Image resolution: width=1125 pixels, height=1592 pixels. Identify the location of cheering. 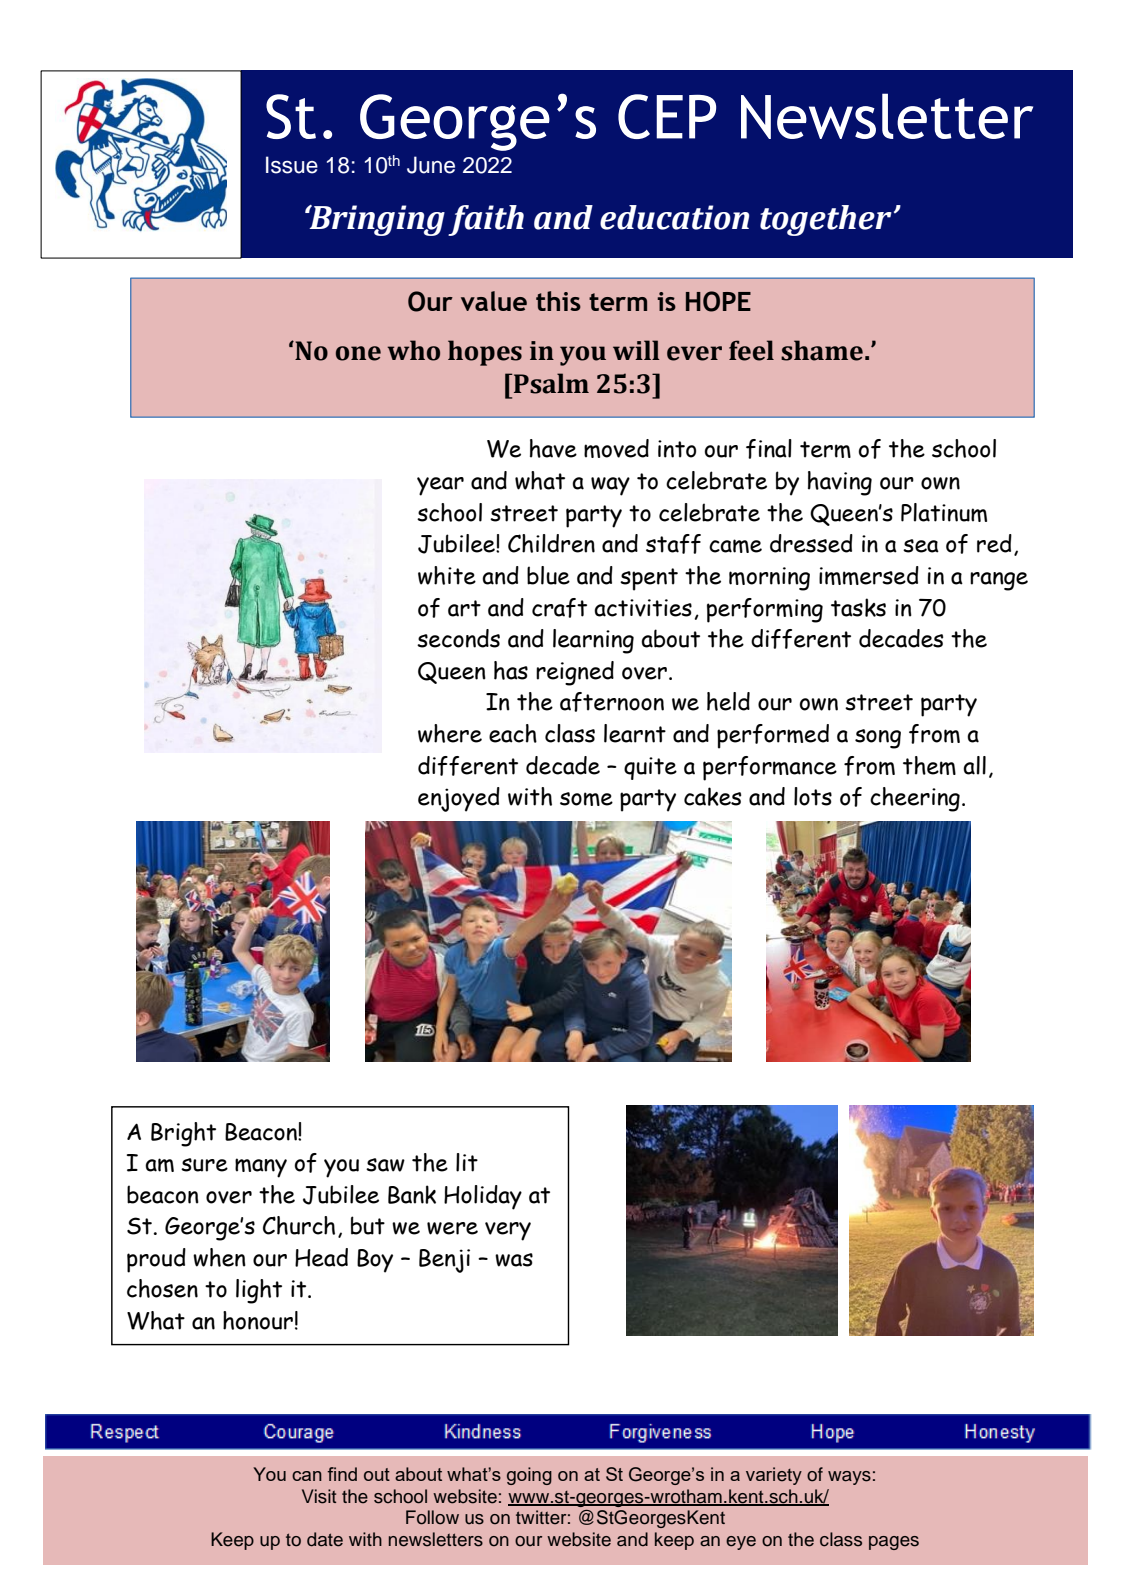
(915, 799).
